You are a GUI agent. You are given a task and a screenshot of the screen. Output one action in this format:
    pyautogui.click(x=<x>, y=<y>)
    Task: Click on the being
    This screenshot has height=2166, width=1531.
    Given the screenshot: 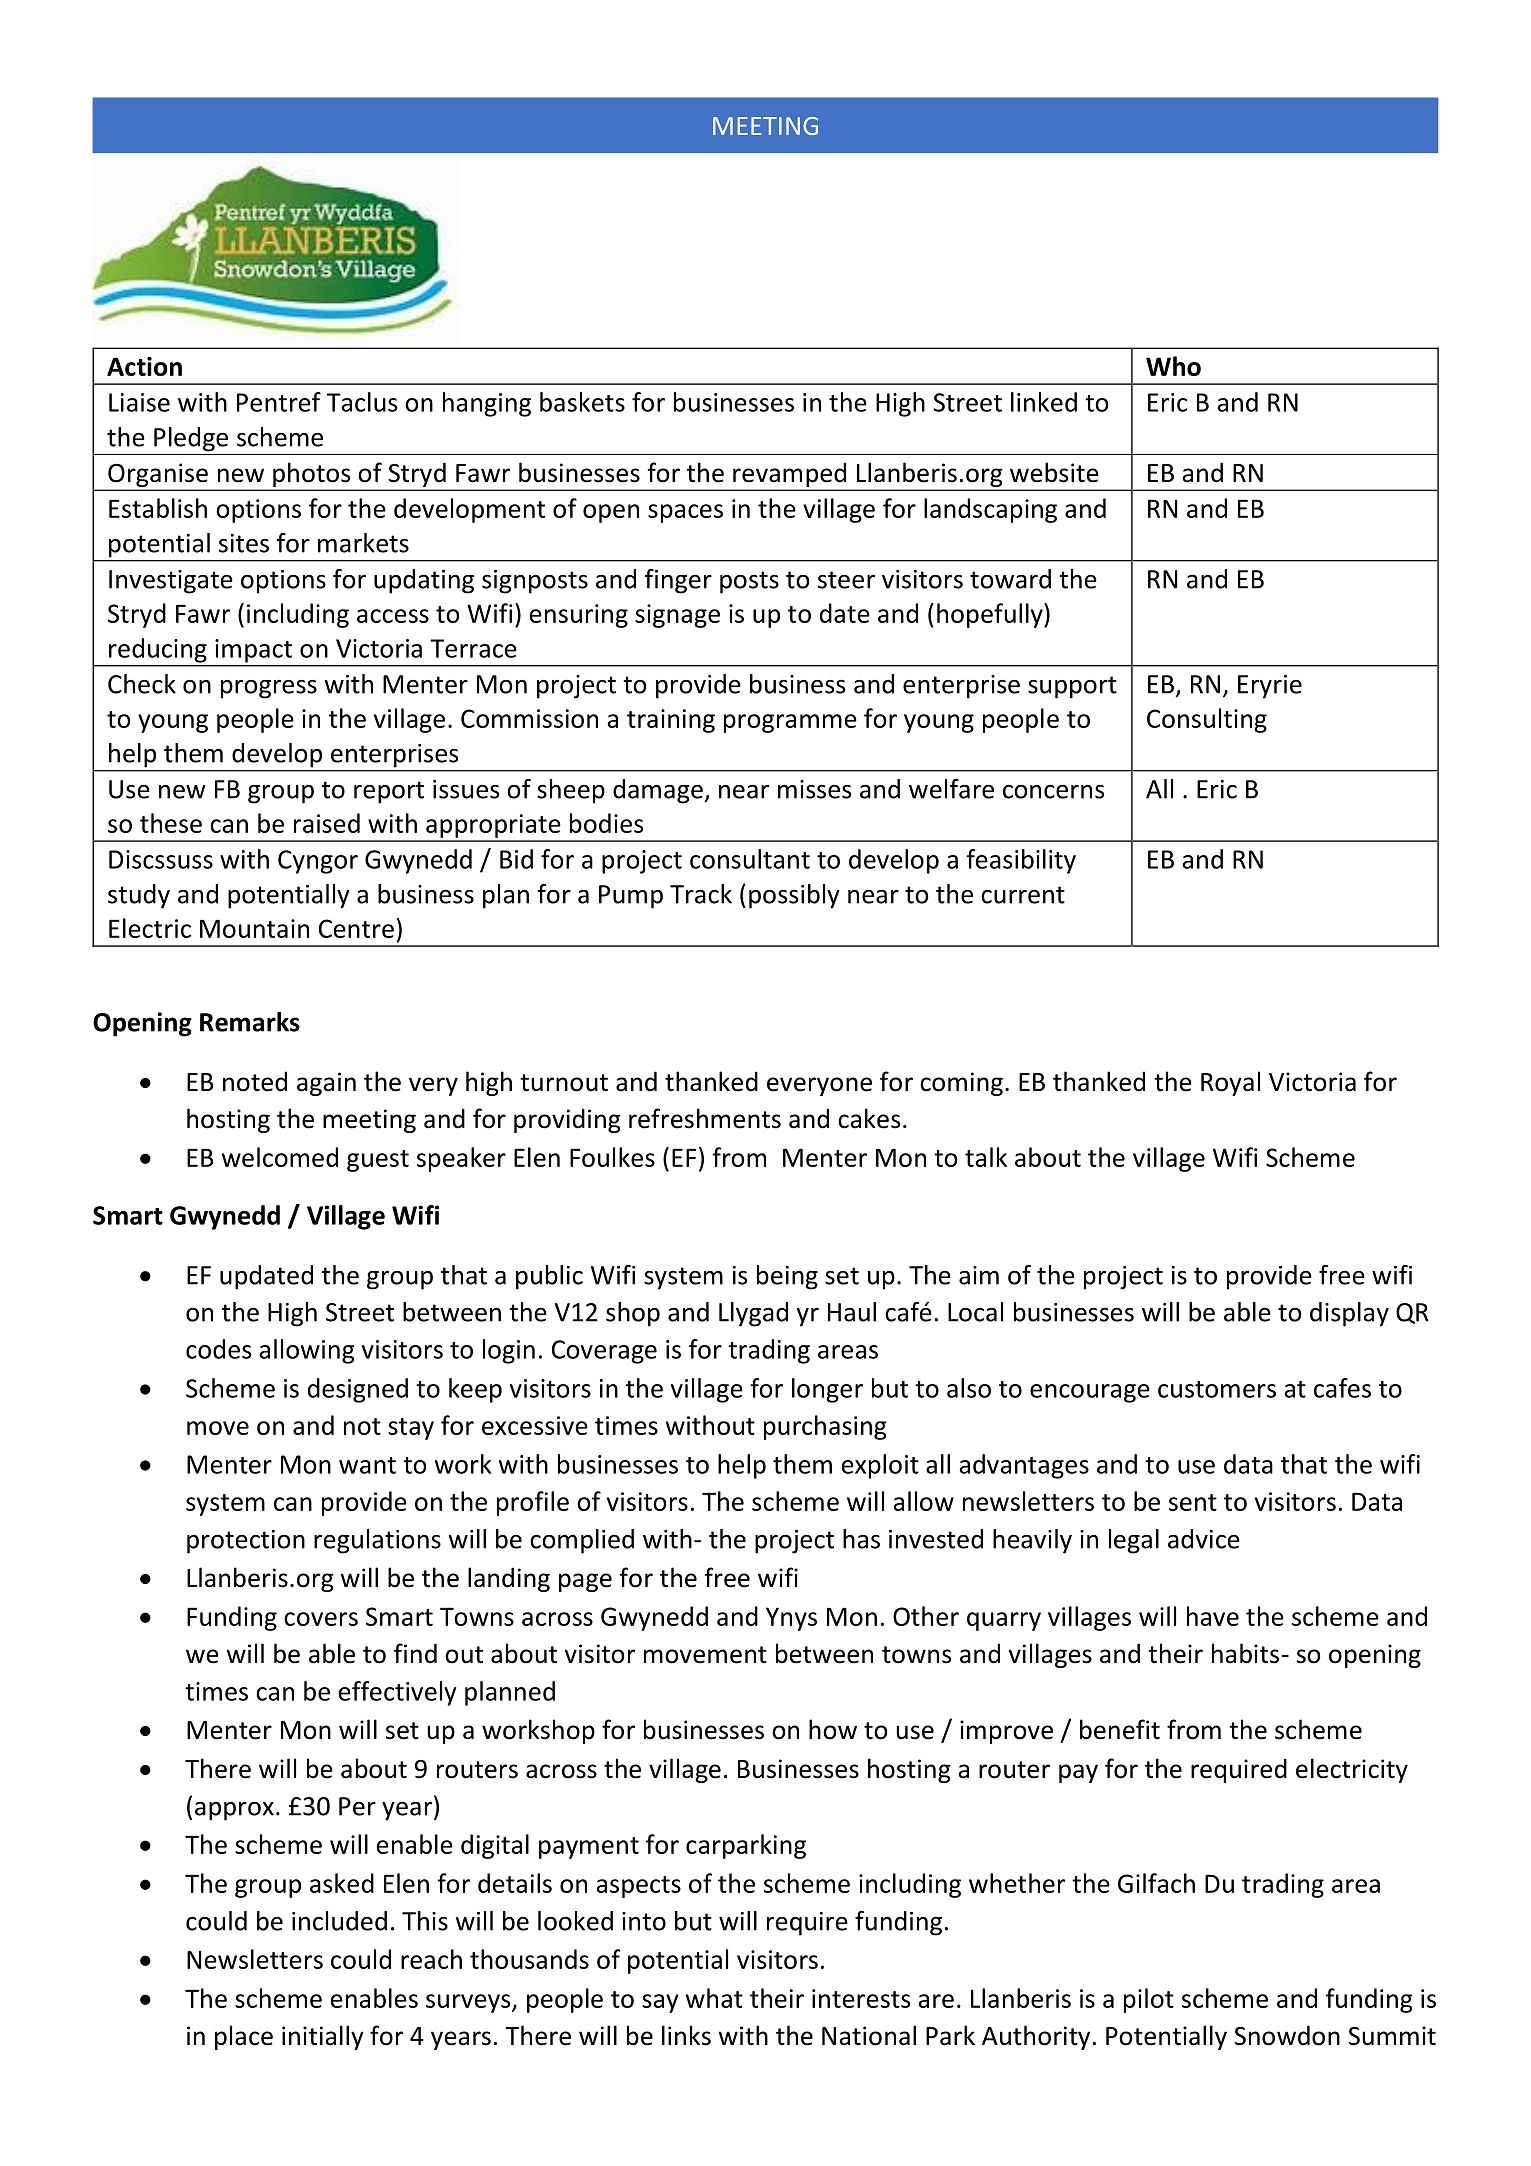 What is the action you would take?
    pyautogui.click(x=787, y=1277)
